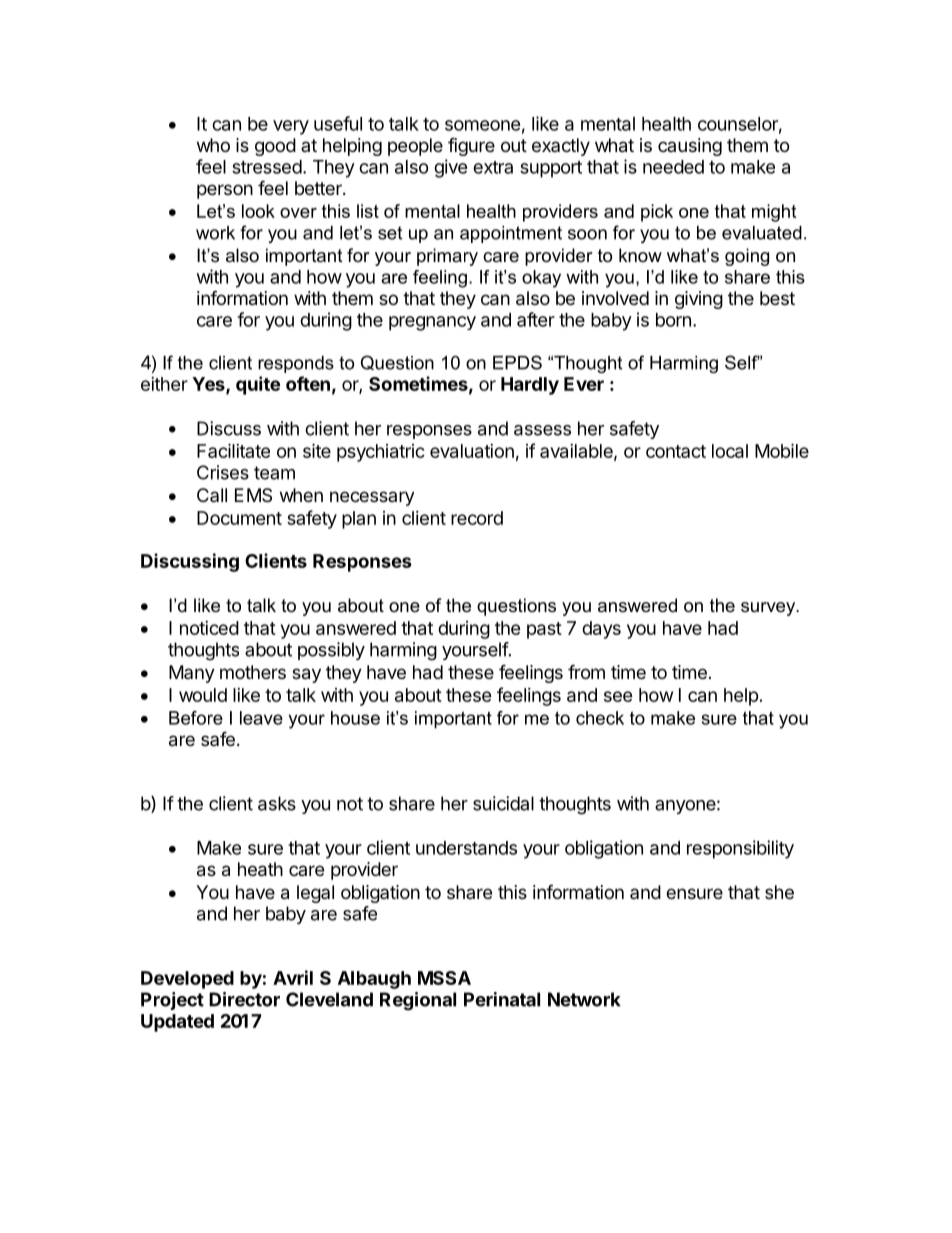  Describe the element at coordinates (213, 145) in the screenshot. I see `who` at that location.
